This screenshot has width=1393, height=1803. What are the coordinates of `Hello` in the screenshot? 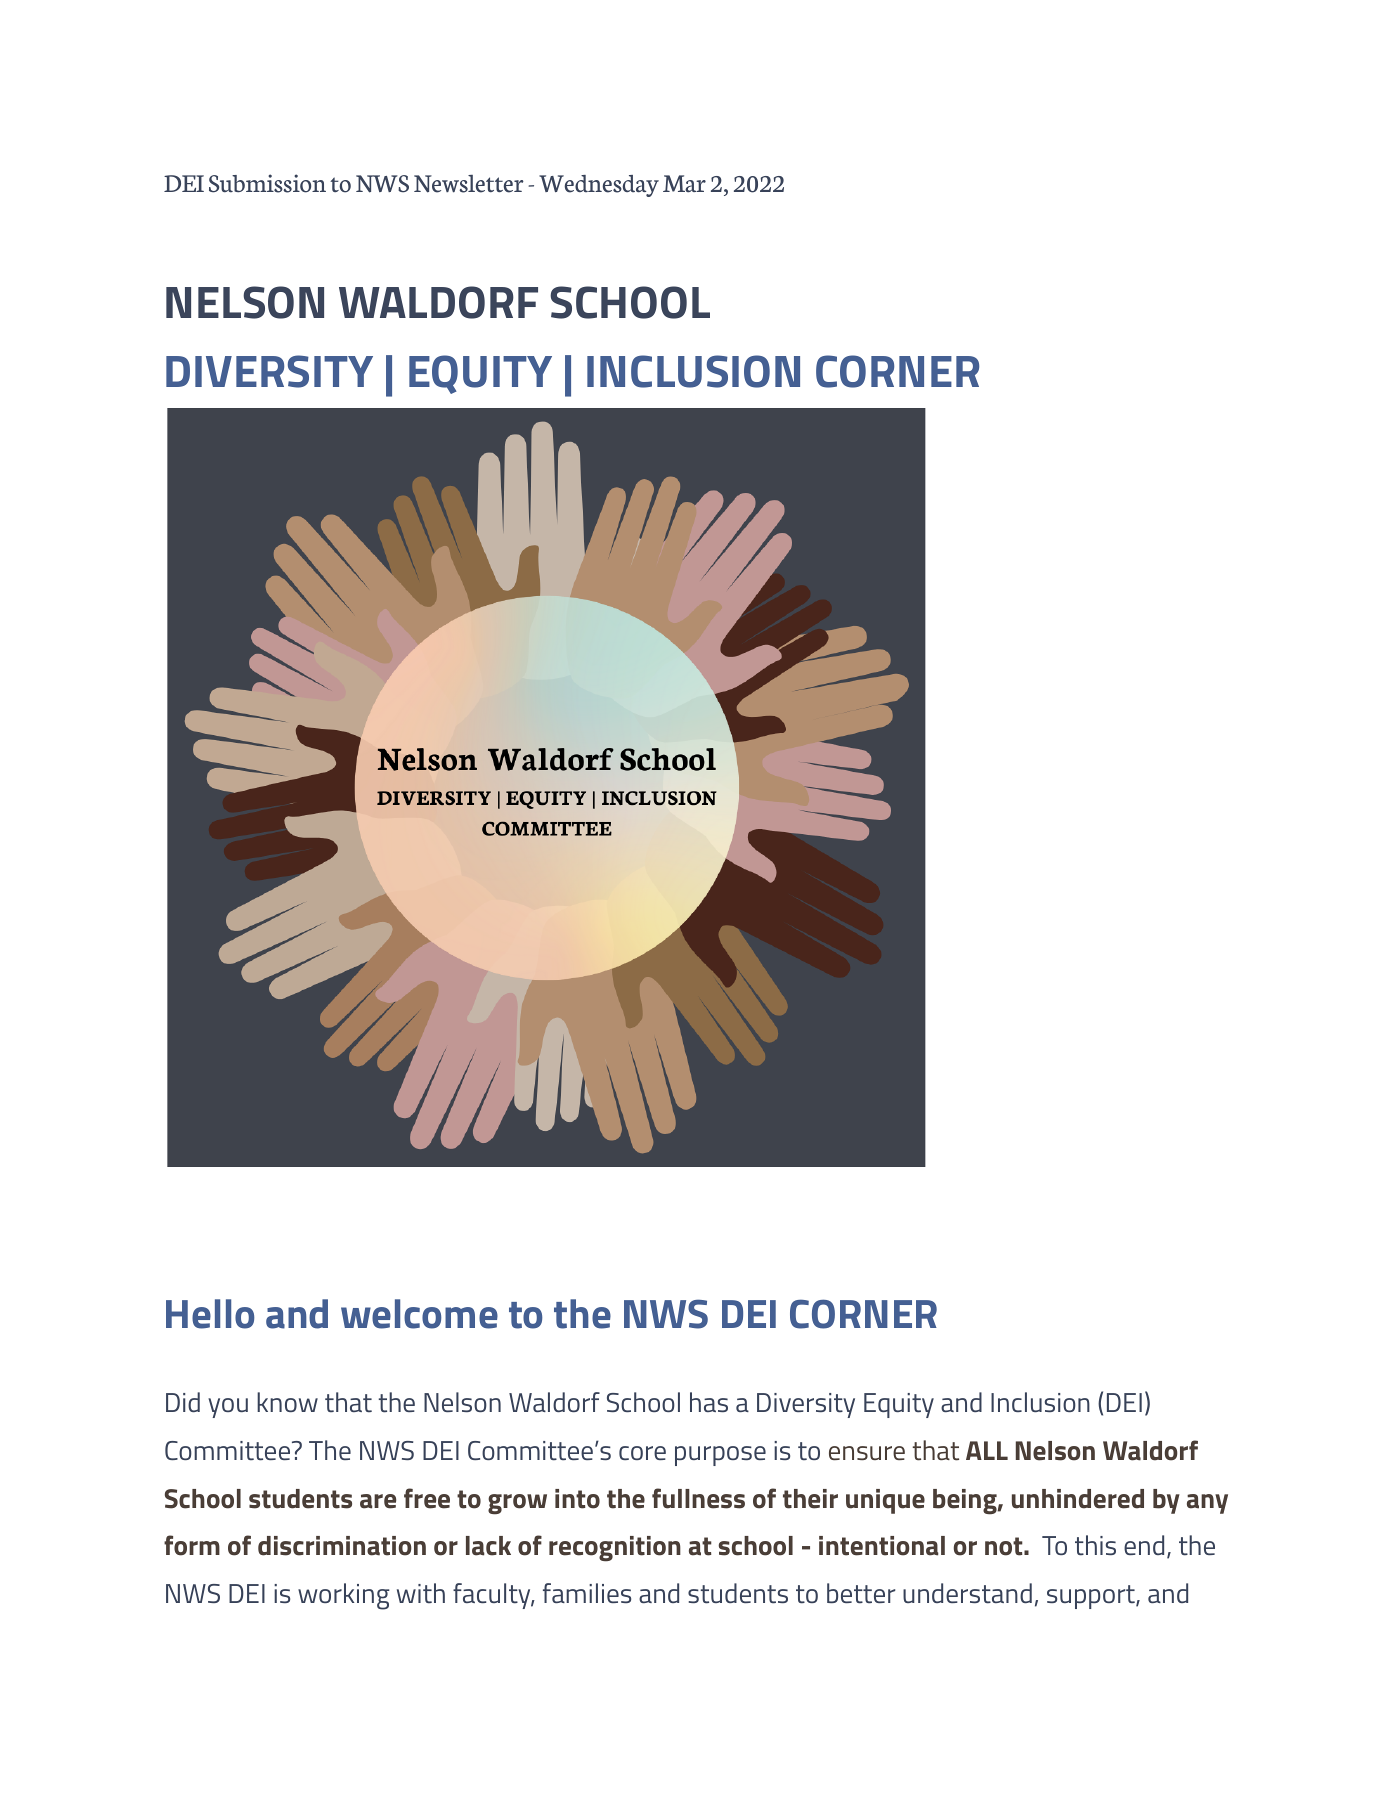 It's located at (210, 1314).
